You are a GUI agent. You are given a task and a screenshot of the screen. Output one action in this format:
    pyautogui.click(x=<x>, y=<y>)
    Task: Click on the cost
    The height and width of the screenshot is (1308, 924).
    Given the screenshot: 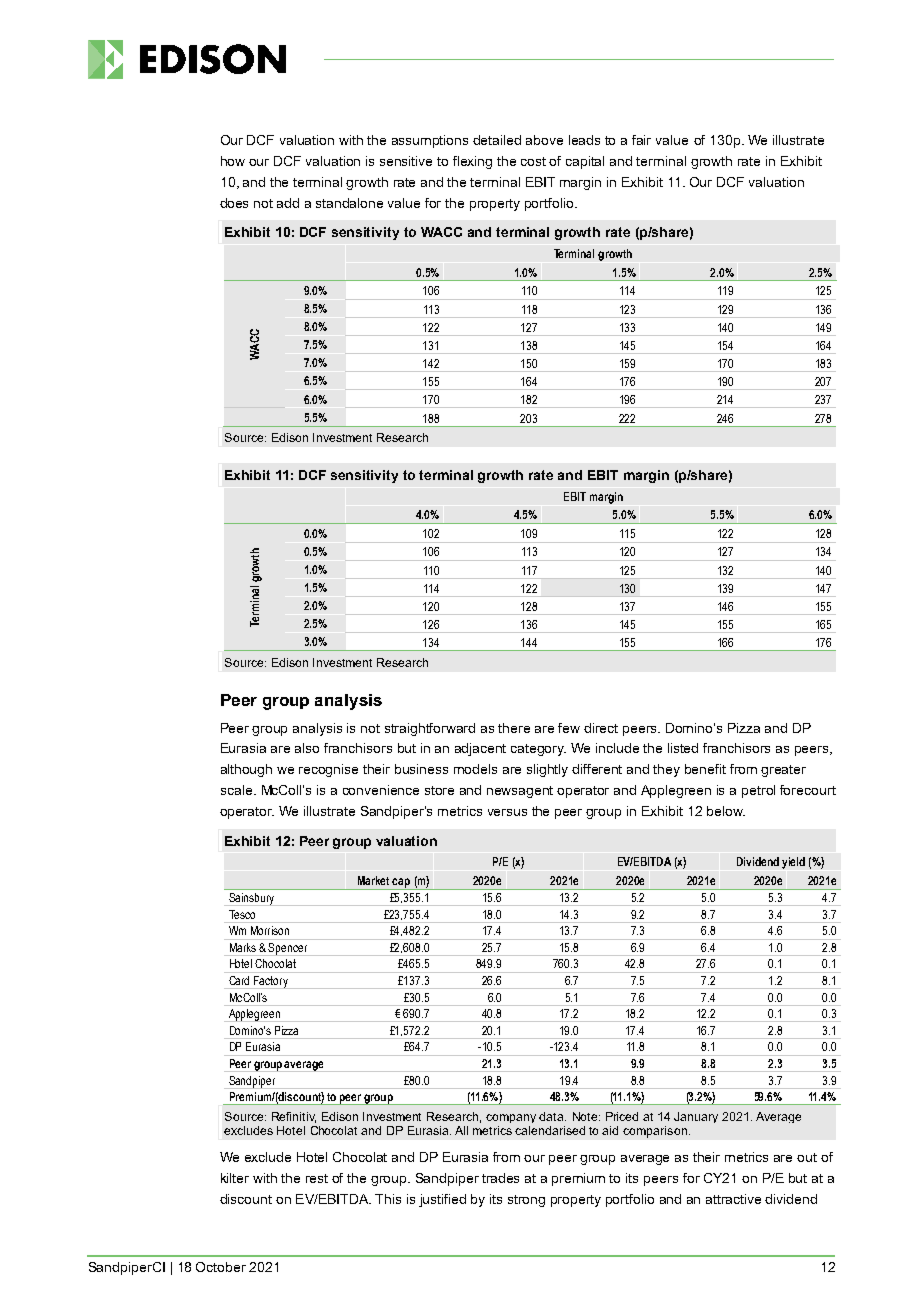 What is the action you would take?
    pyautogui.click(x=533, y=161)
